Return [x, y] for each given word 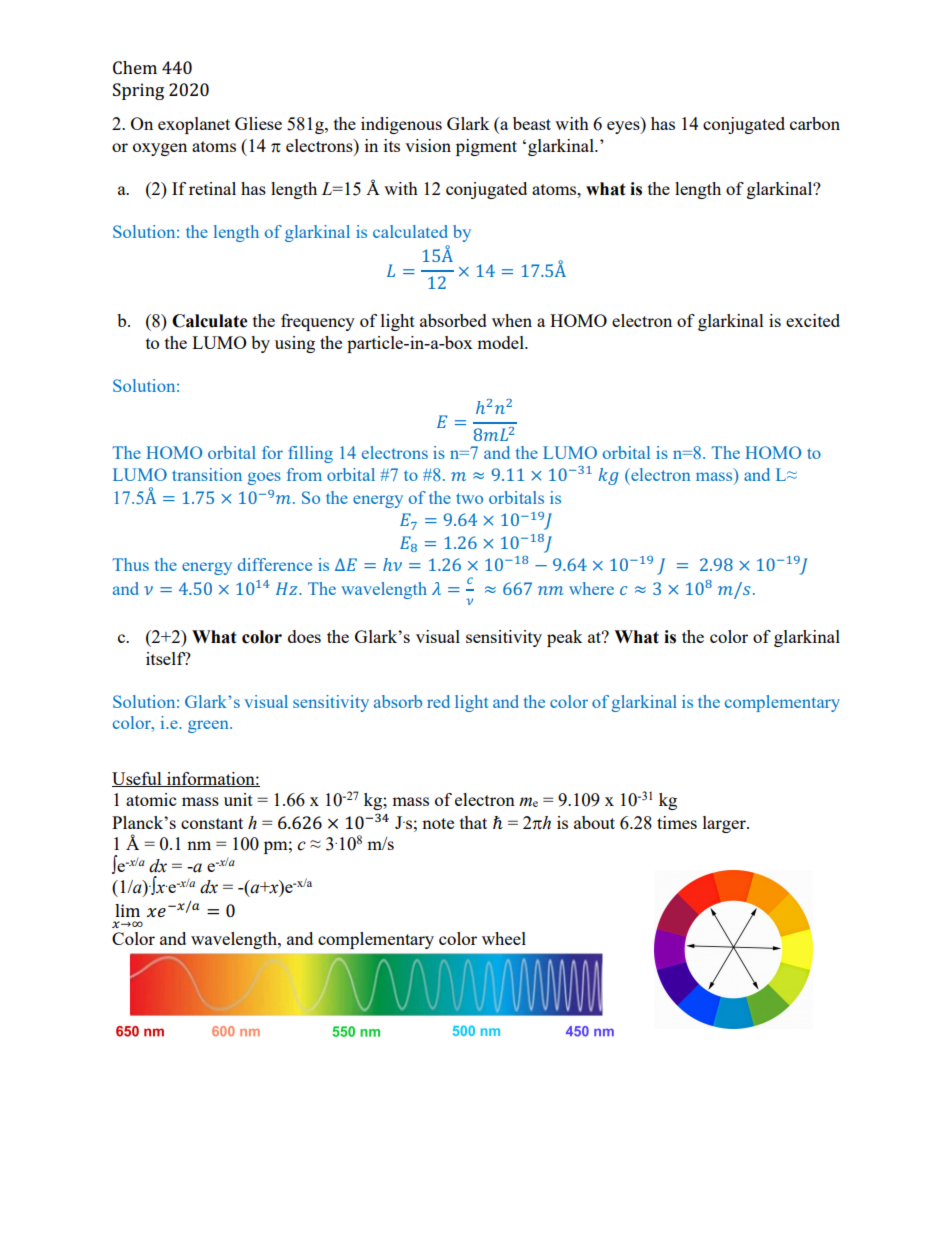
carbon [815, 123]
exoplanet [194, 125]
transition [207, 474]
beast [532, 123]
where [591, 588]
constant [212, 823]
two [469, 498]
